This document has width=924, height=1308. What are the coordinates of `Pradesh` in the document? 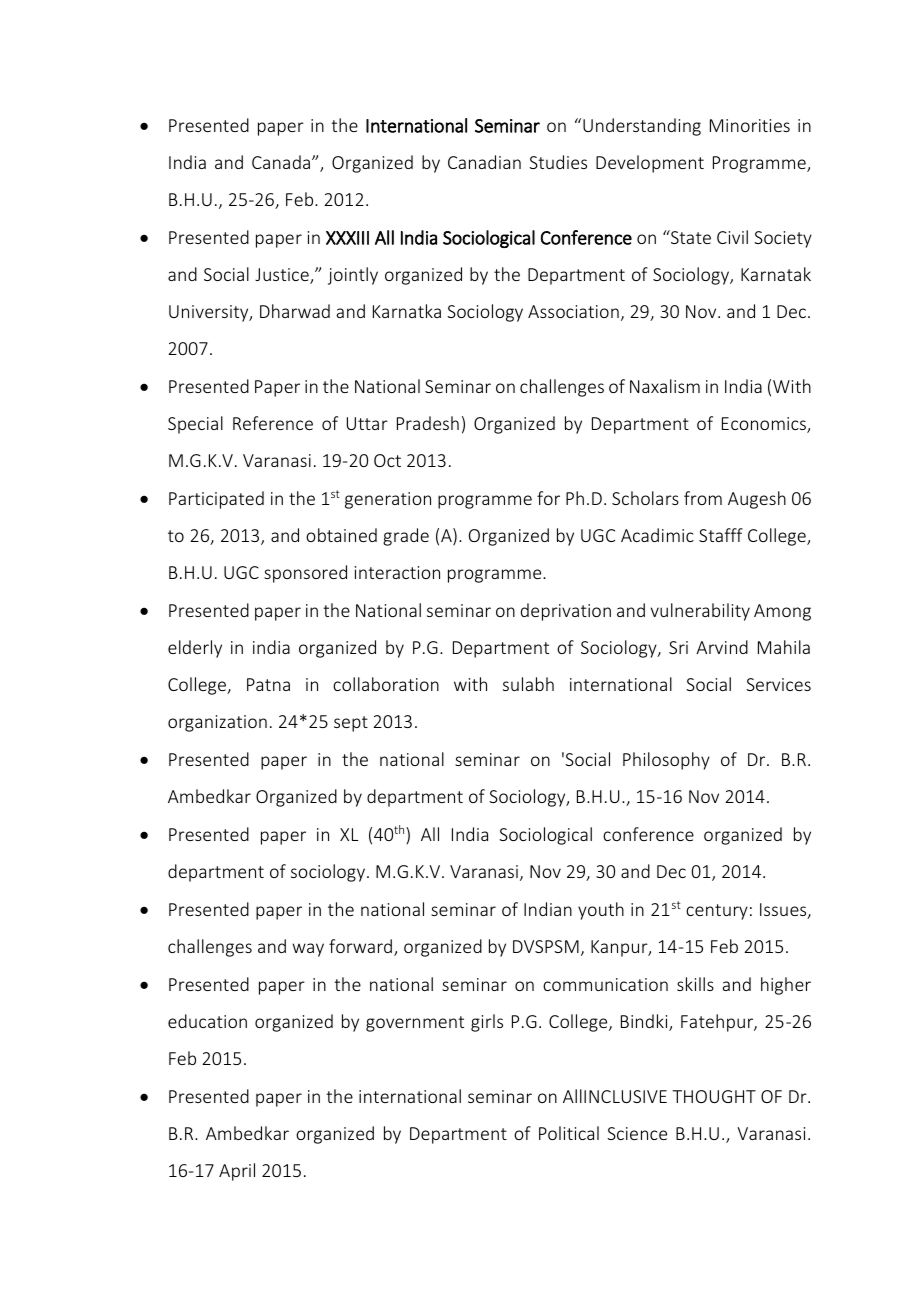 It's located at (428, 423).
